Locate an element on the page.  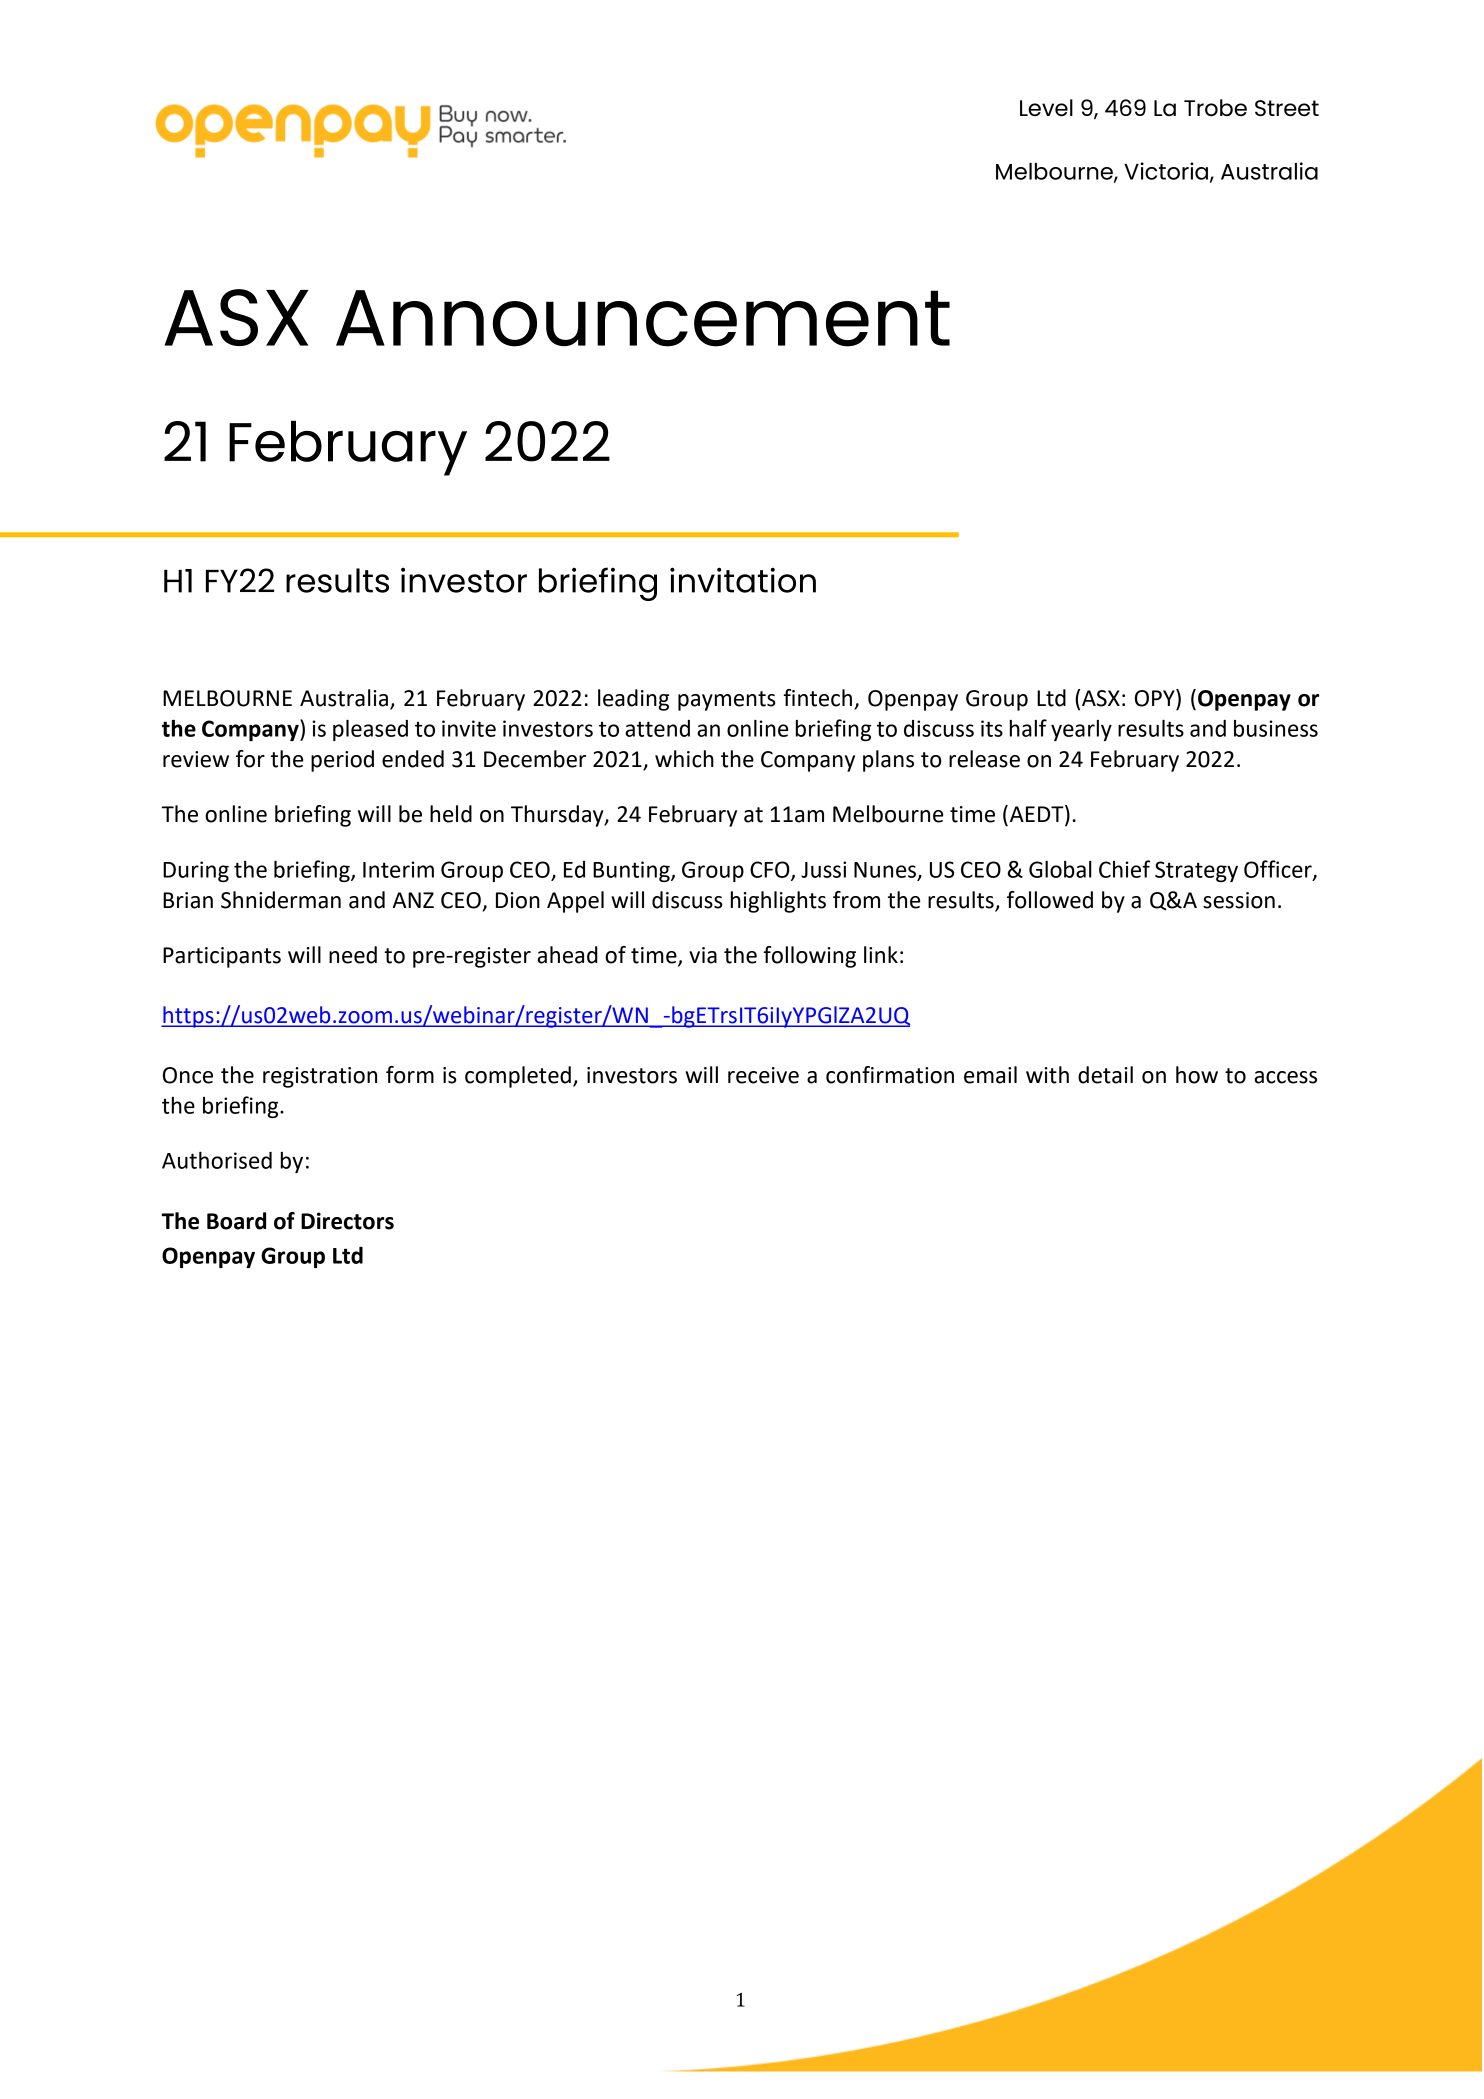
Chief is located at coordinates (1124, 869).
